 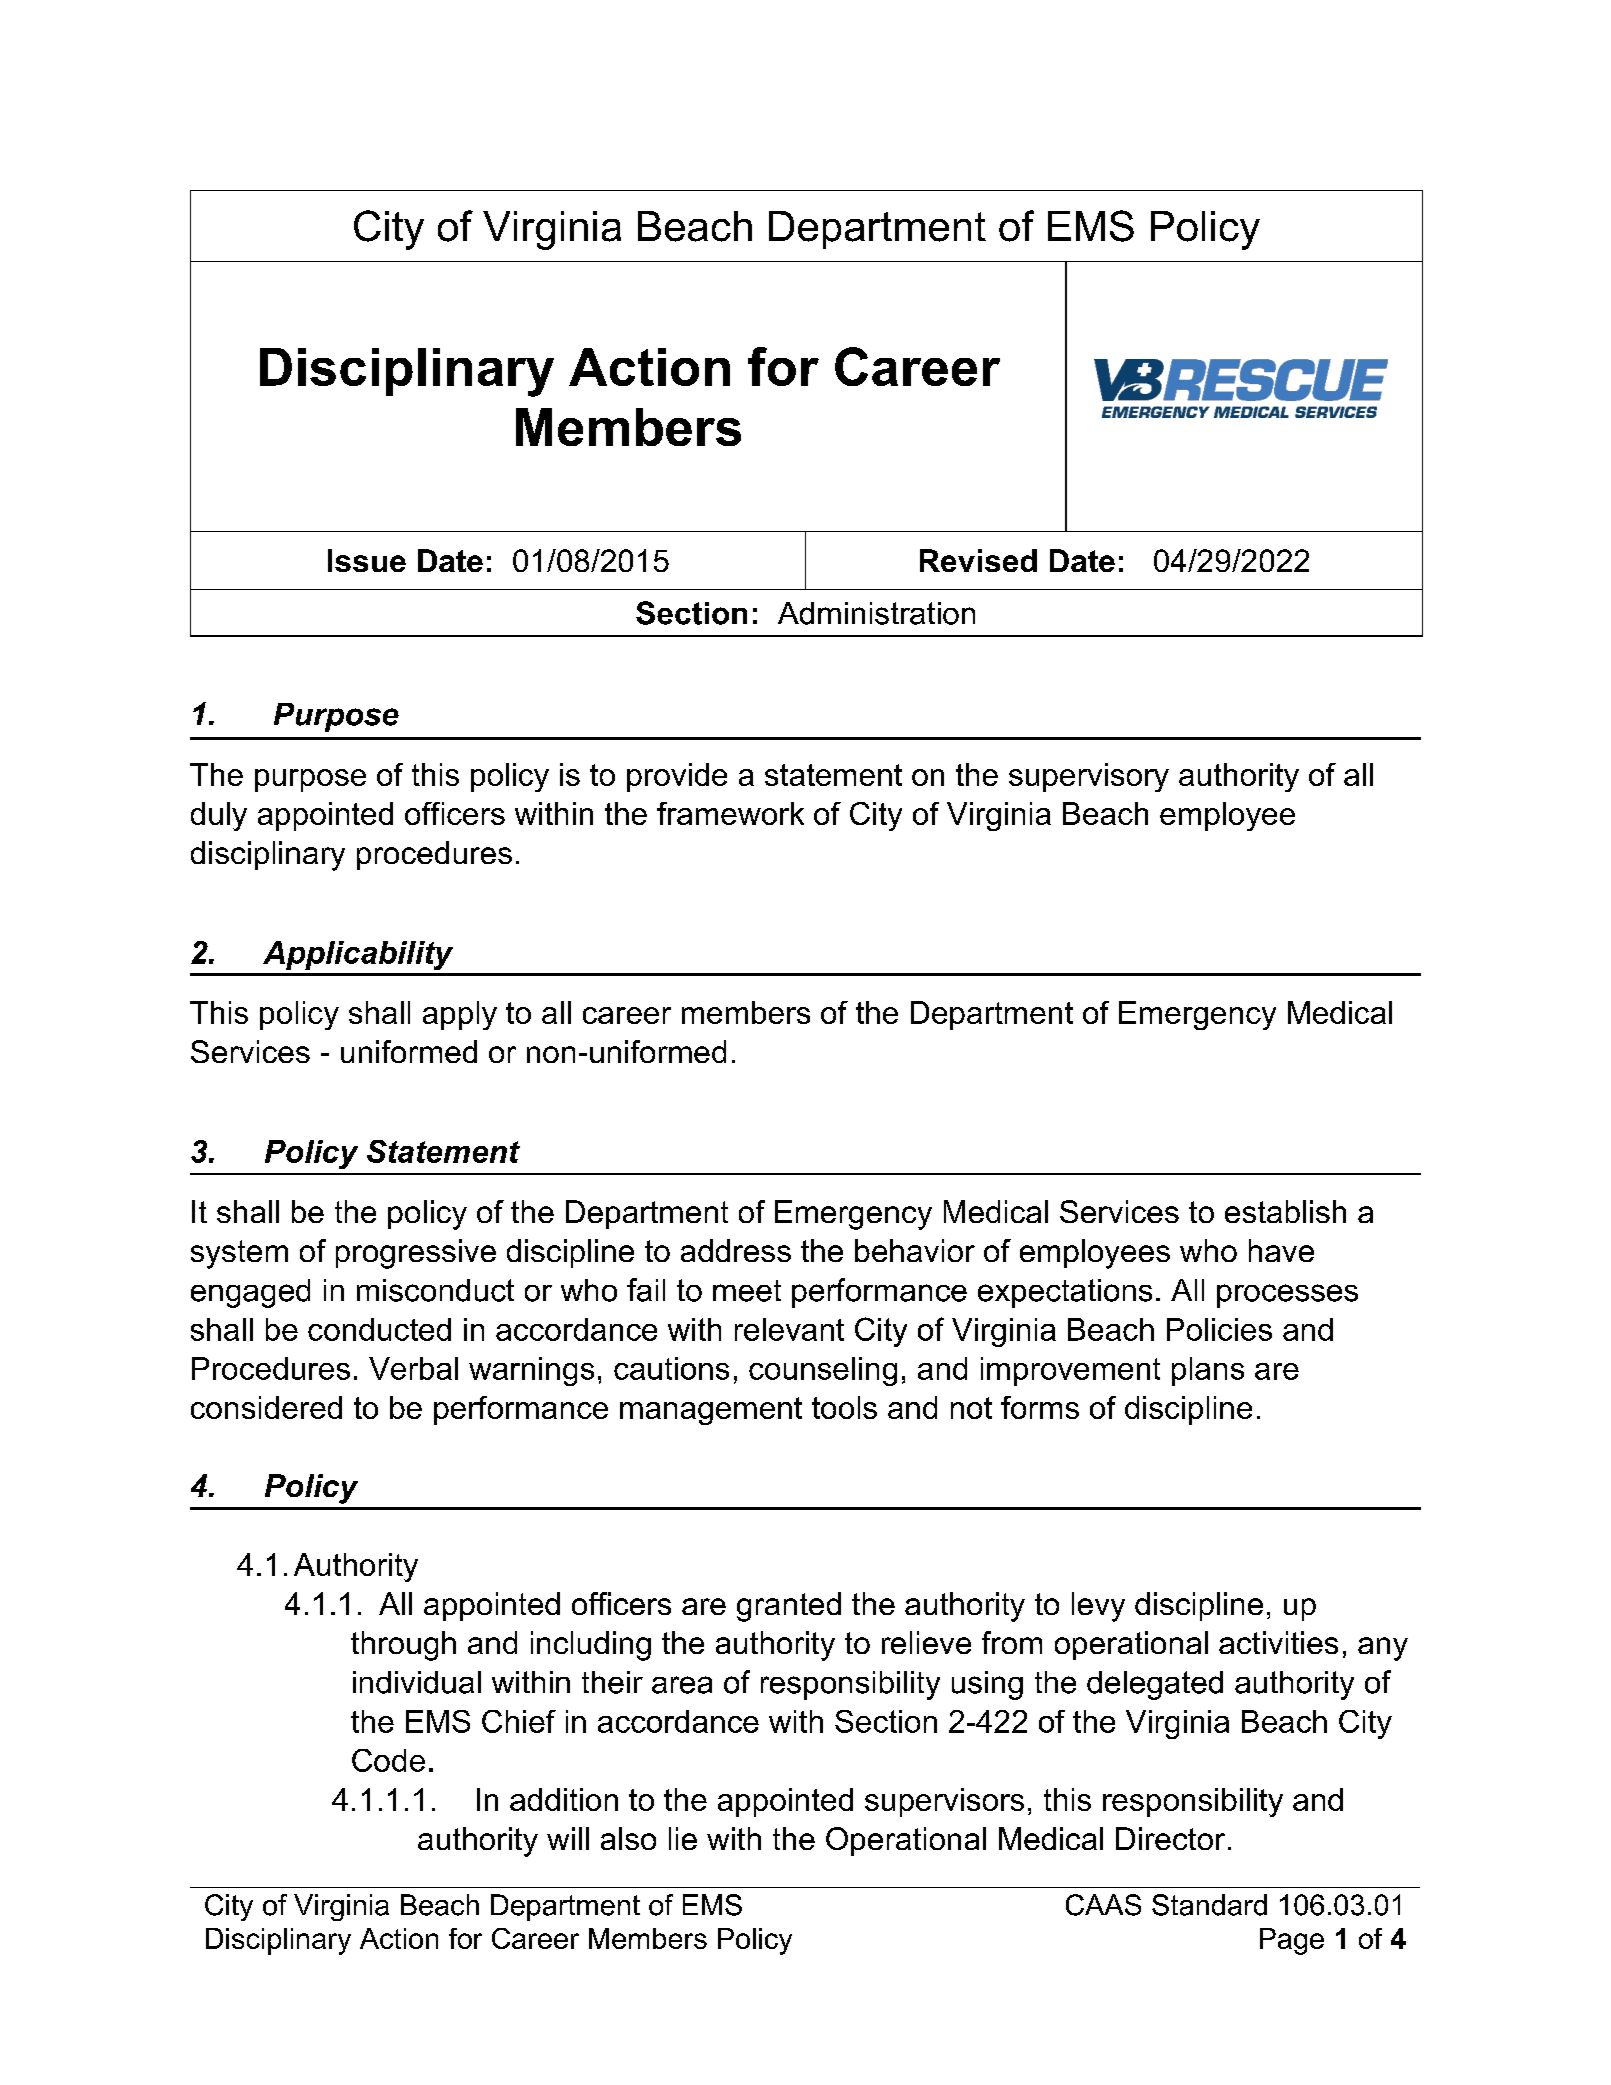 What do you see at coordinates (367, 560) in the screenshot?
I see `Issue` at bounding box center [367, 560].
